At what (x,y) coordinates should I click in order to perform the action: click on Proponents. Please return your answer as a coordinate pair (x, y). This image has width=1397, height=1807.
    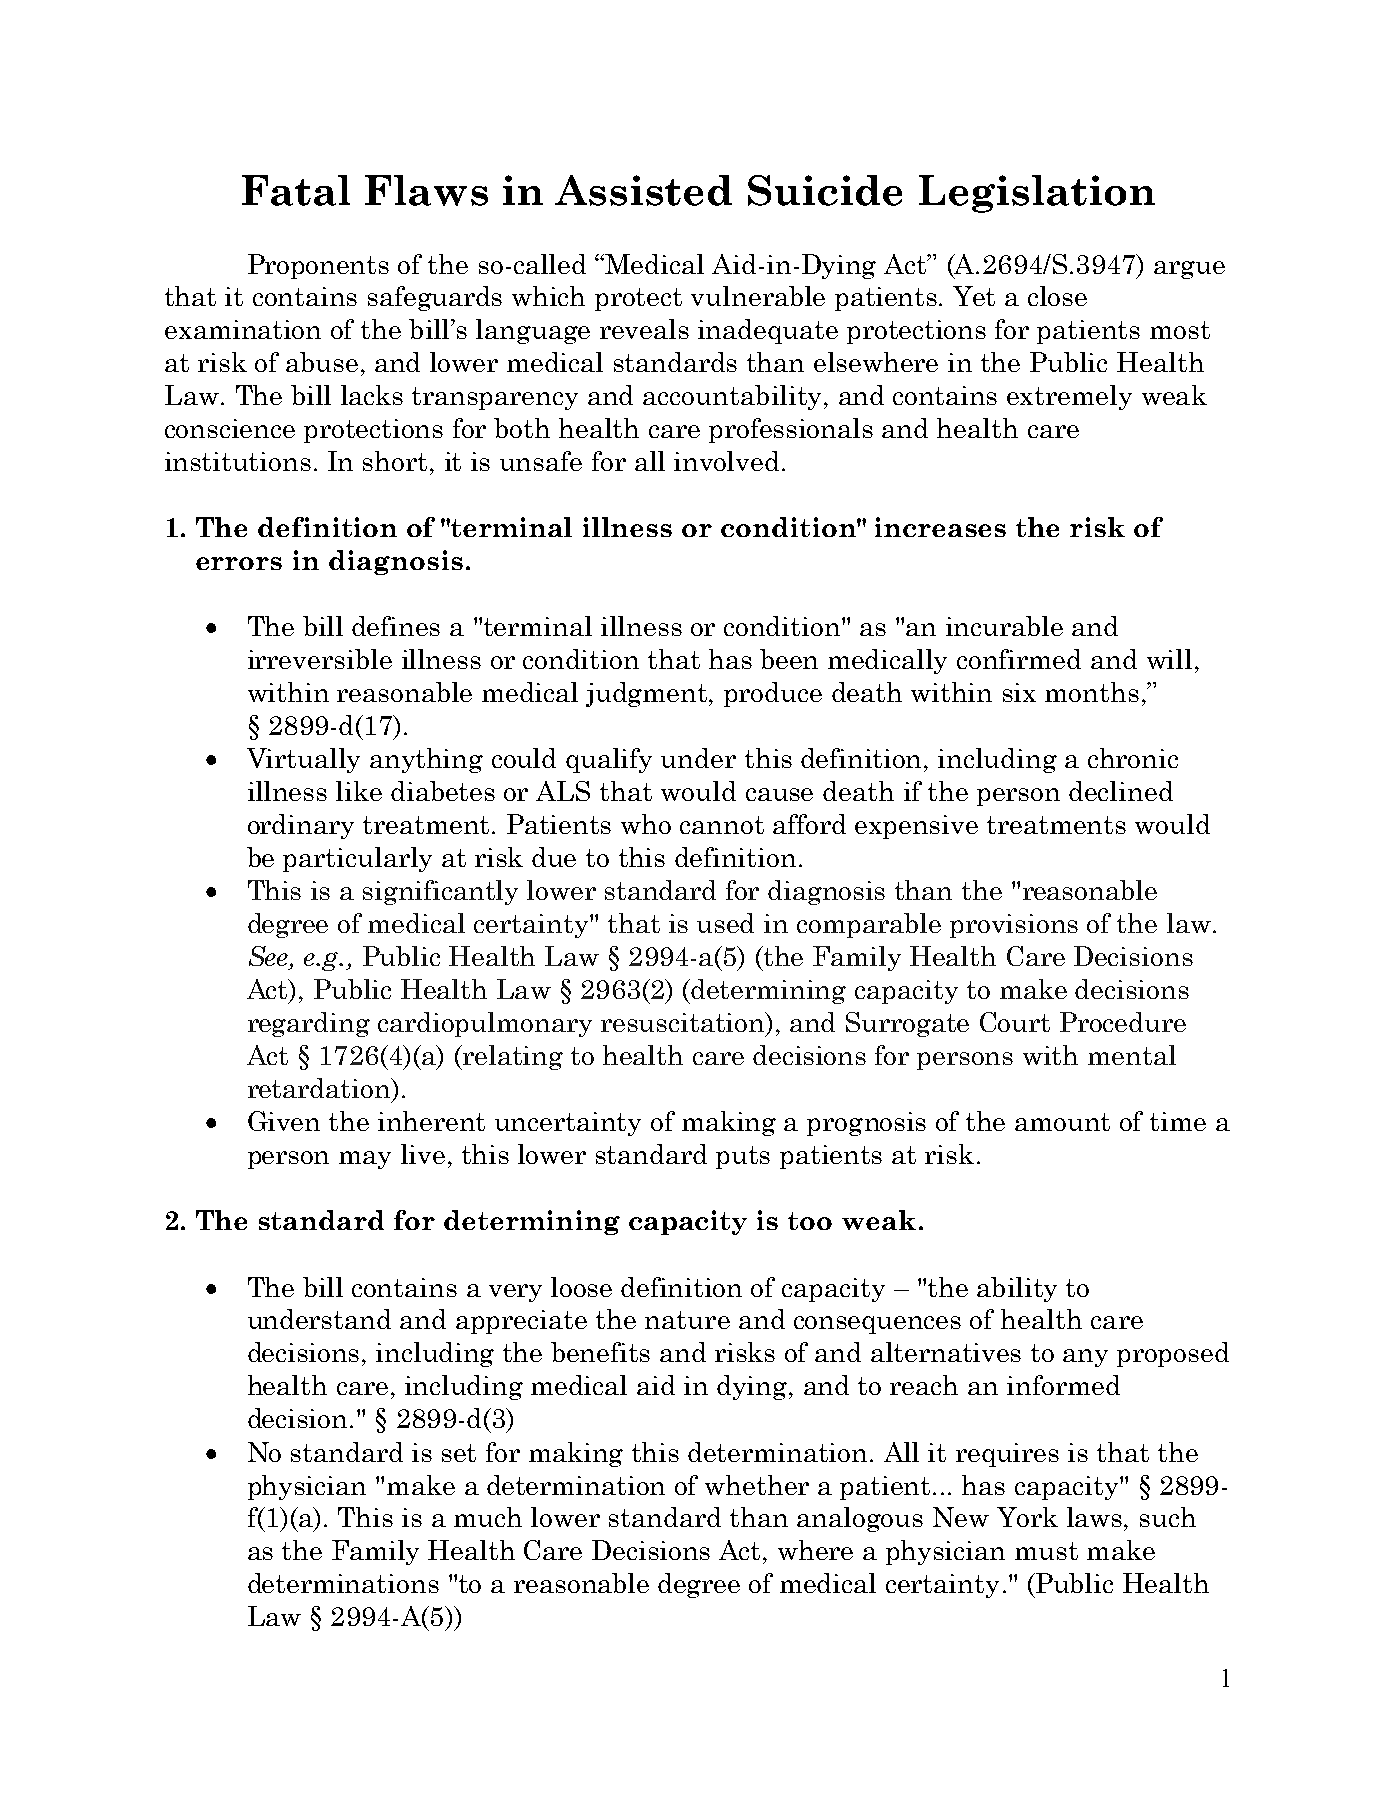
    Looking at the image, I should click on (318, 266).
